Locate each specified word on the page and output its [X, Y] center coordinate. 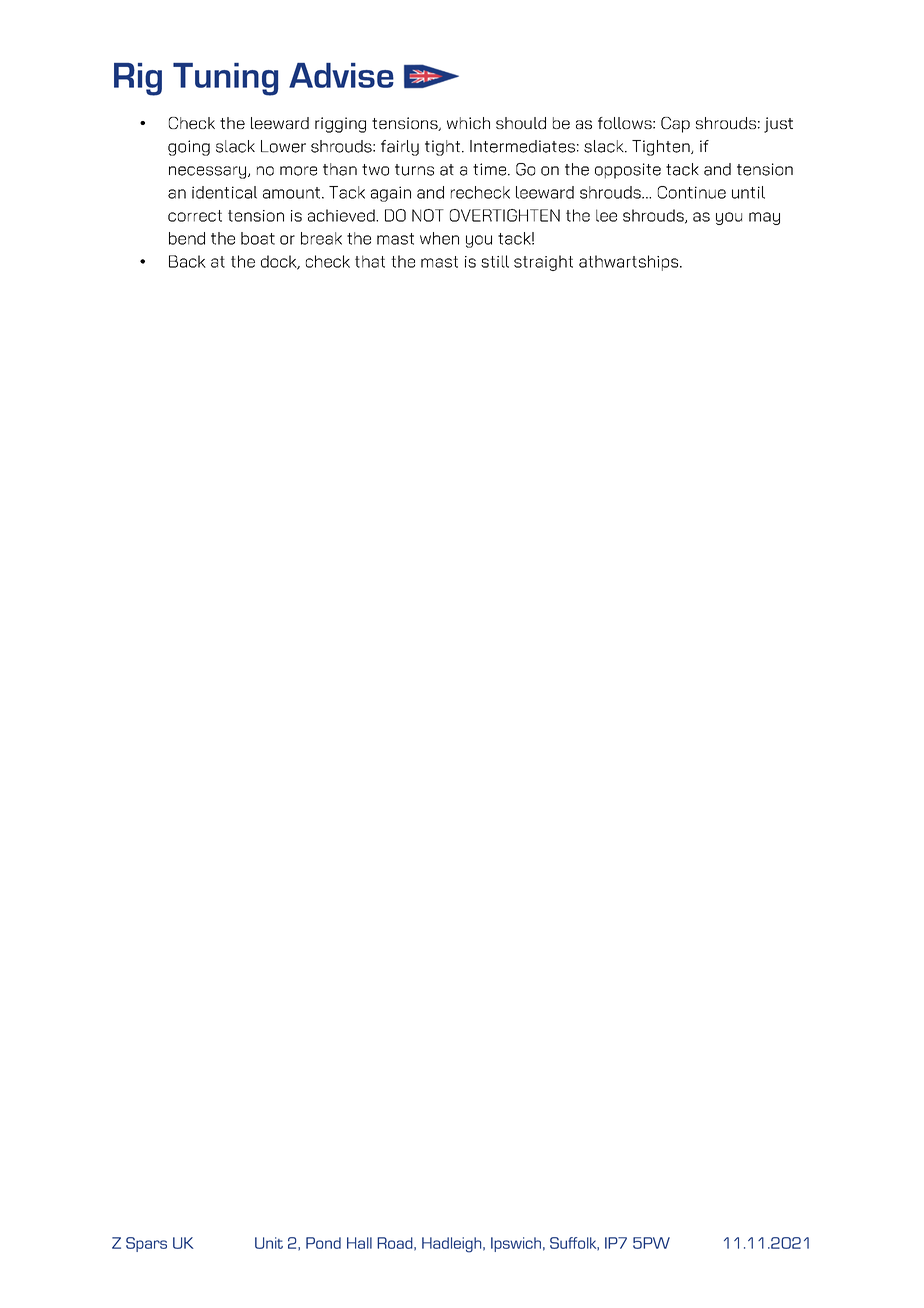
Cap [675, 125]
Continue [692, 192]
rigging [340, 125]
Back [187, 261]
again [391, 194]
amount [291, 193]
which [468, 123]
